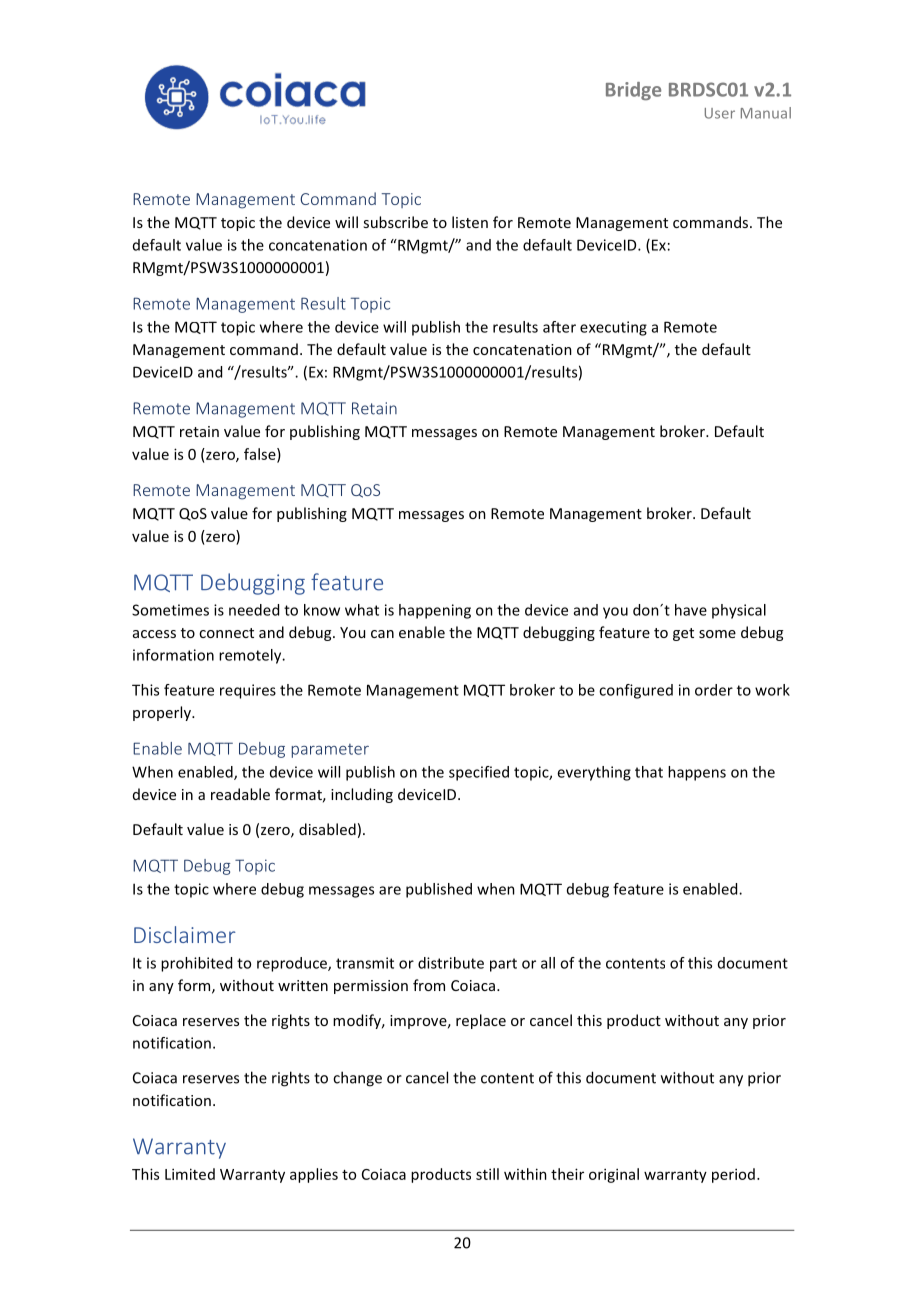 Image resolution: width=924 pixels, height=1308 pixels. Describe the element at coordinates (548, 963) in the image. I see `all` at that location.
